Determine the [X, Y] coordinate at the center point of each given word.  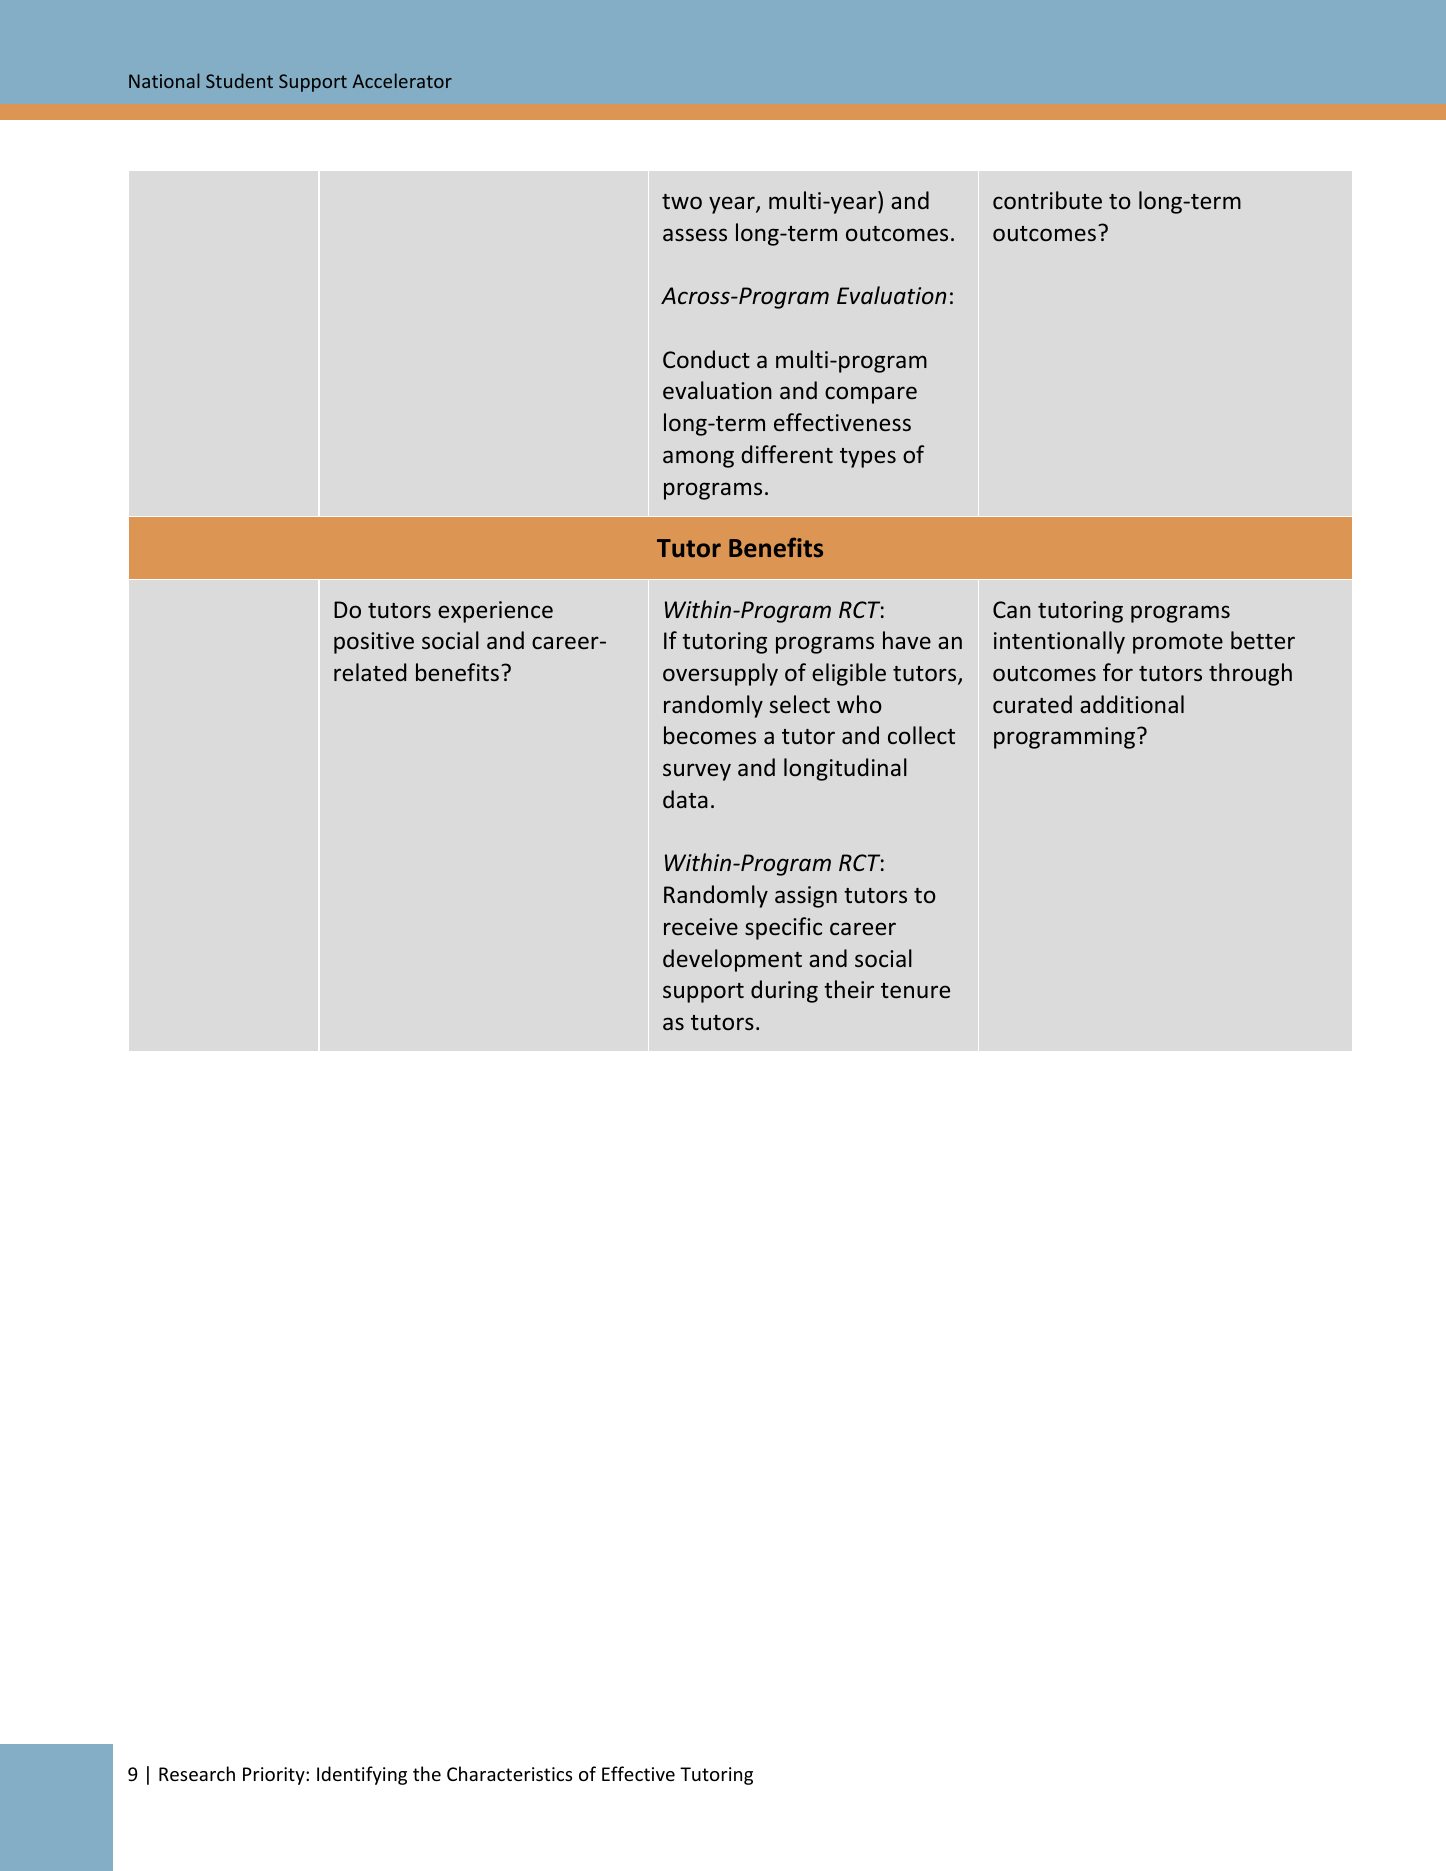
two [682, 201]
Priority [275, 1776]
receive [701, 926]
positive [374, 643]
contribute [1047, 200]
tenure [915, 990]
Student [239, 80]
